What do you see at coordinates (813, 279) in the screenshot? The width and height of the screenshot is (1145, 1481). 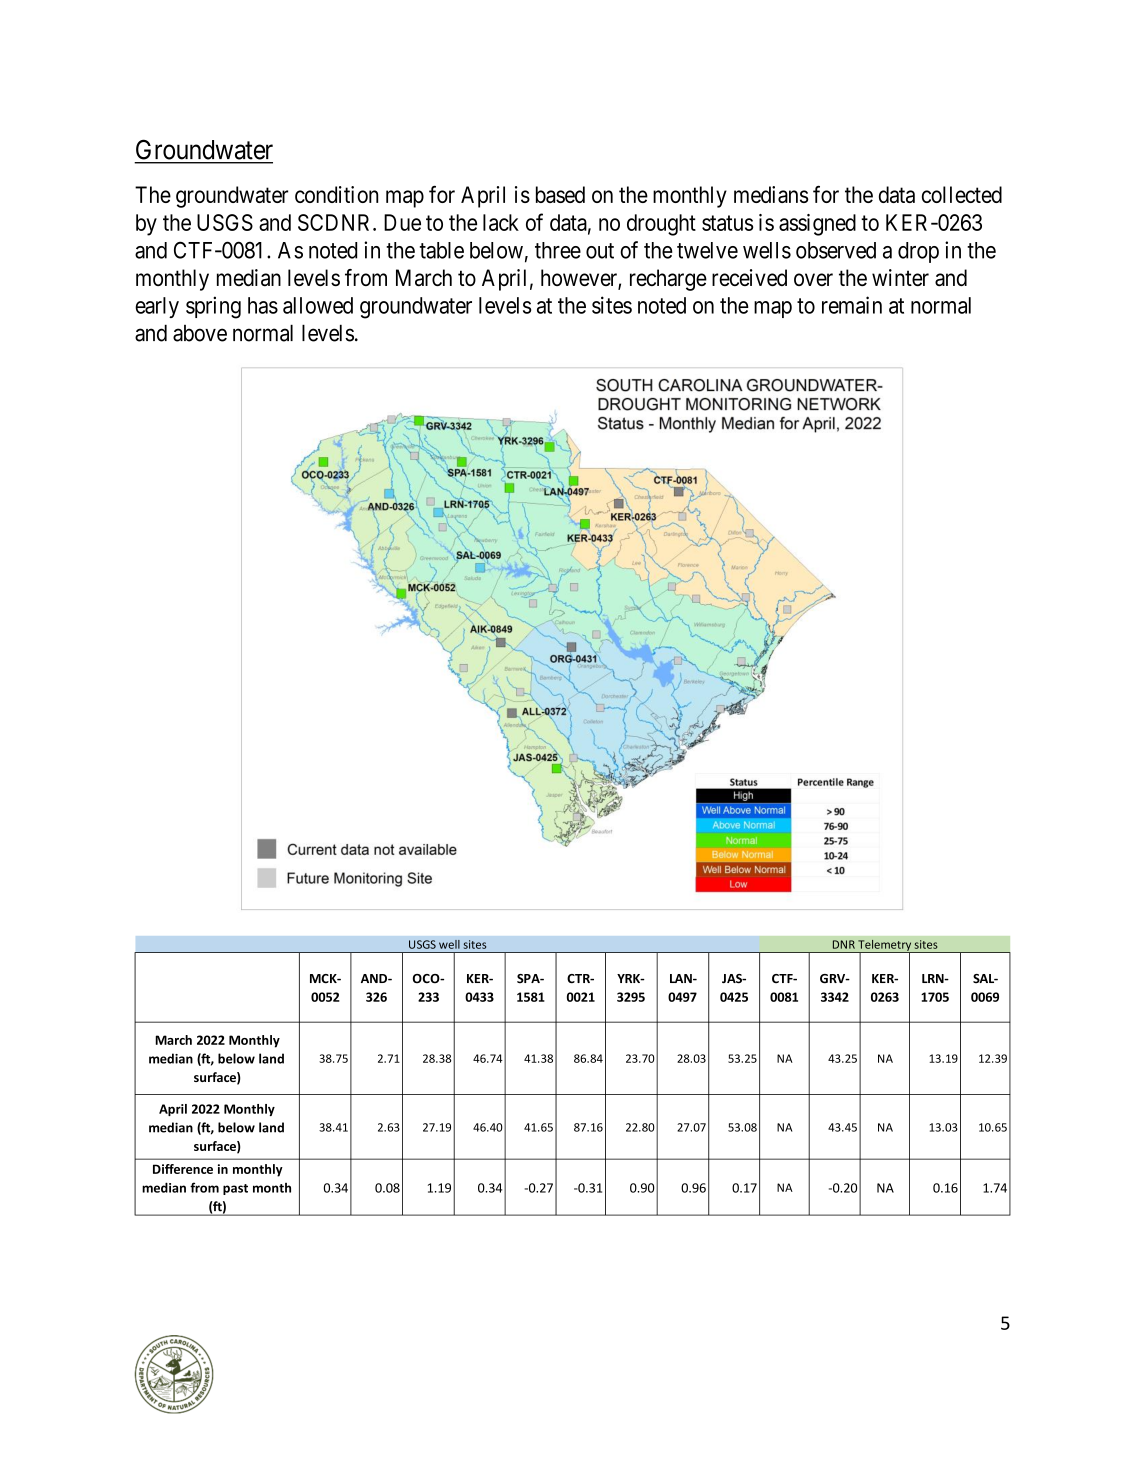 I see `over` at bounding box center [813, 279].
